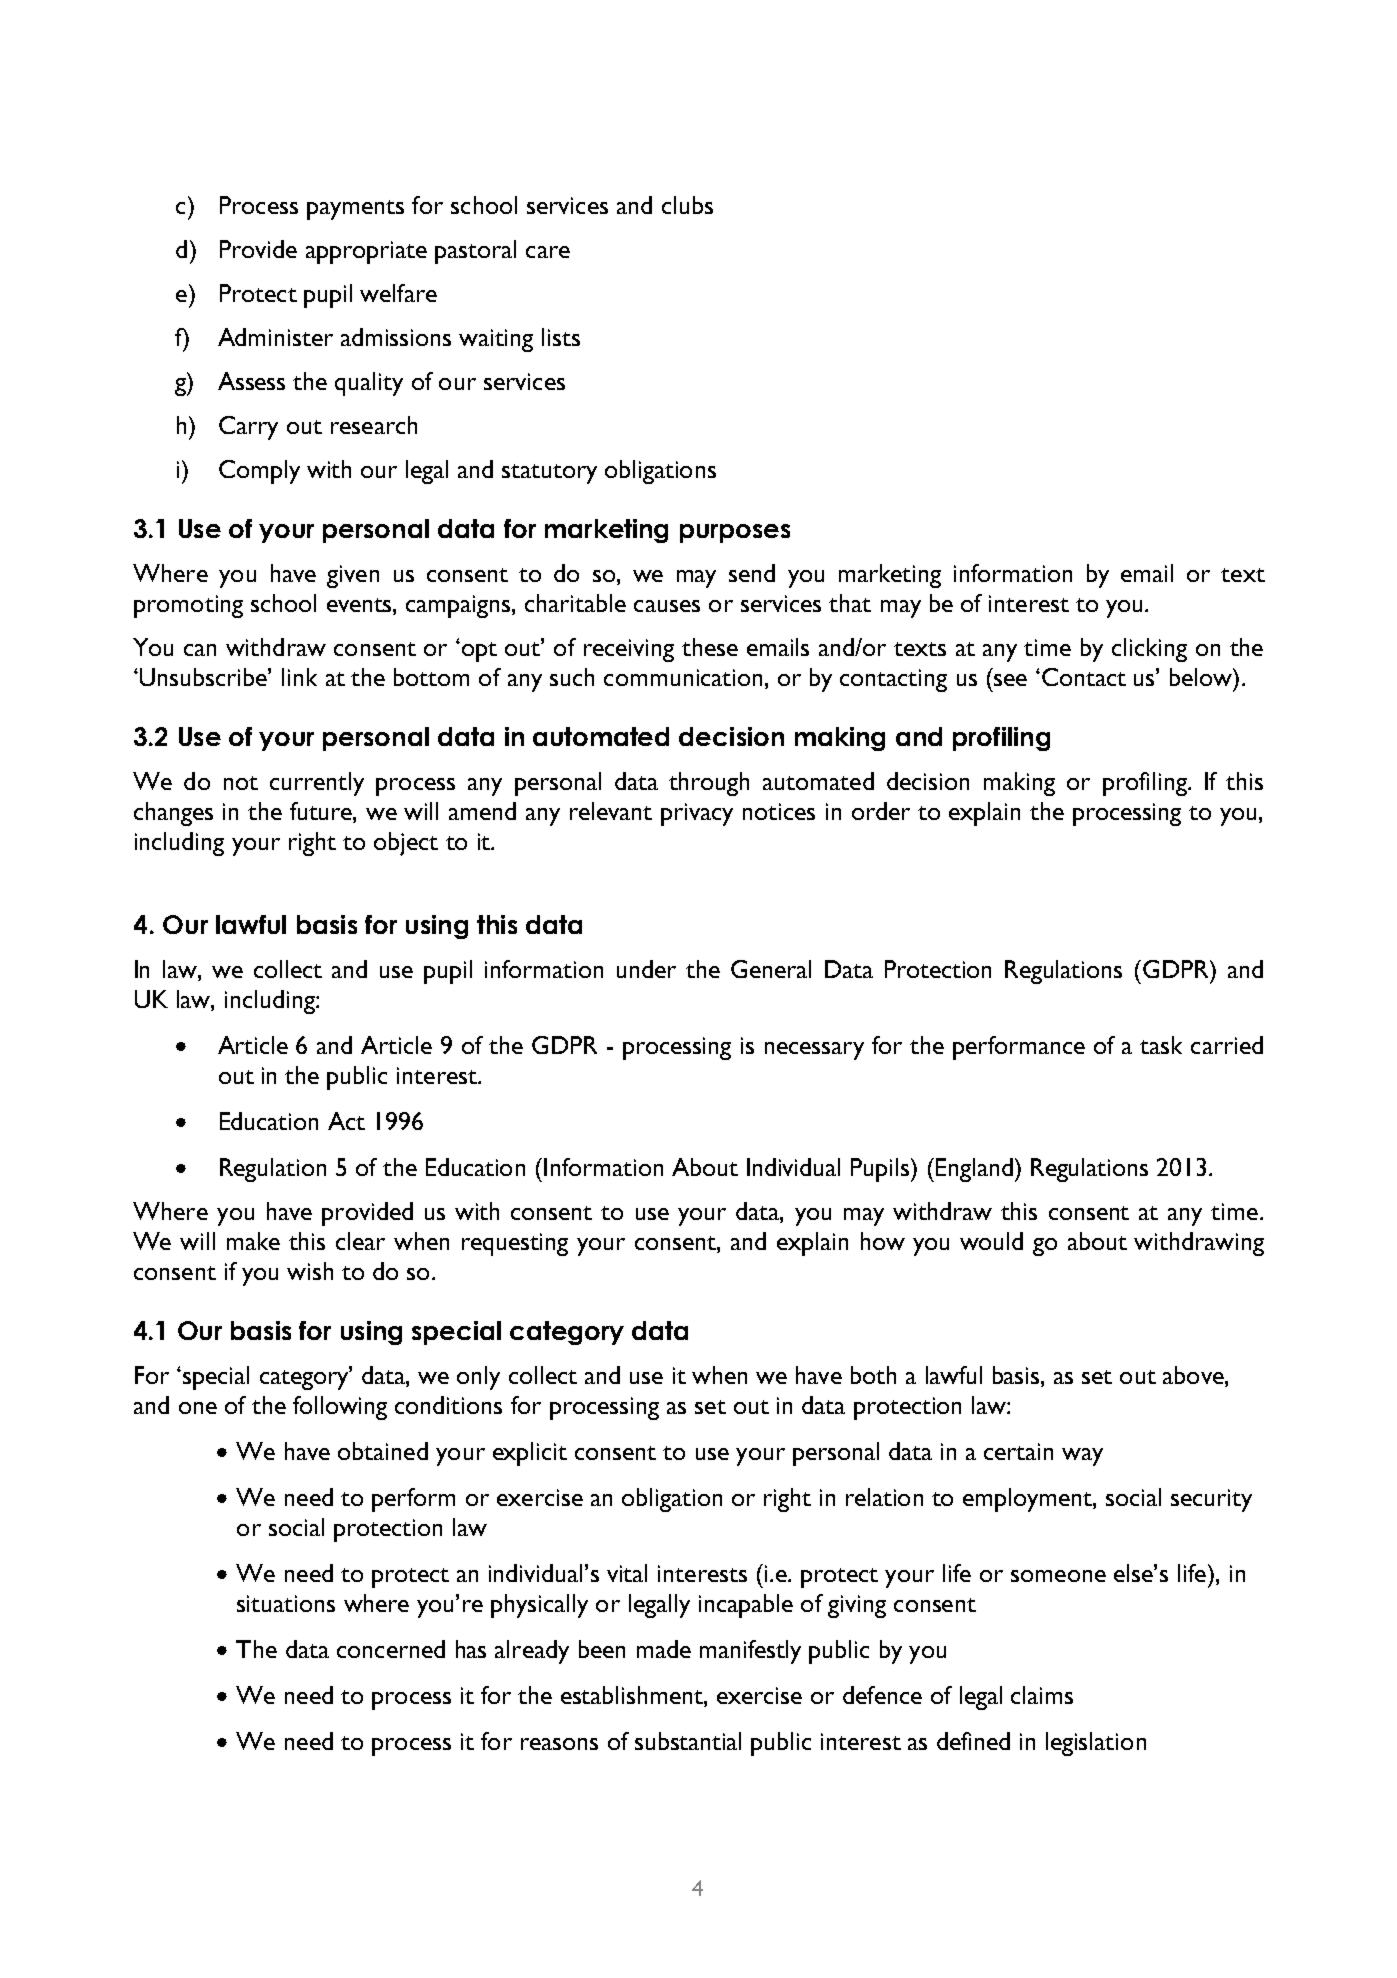 This document has height=1978, width=1397. Describe the element at coordinates (1010, 680) in the document. I see `see` at that location.
